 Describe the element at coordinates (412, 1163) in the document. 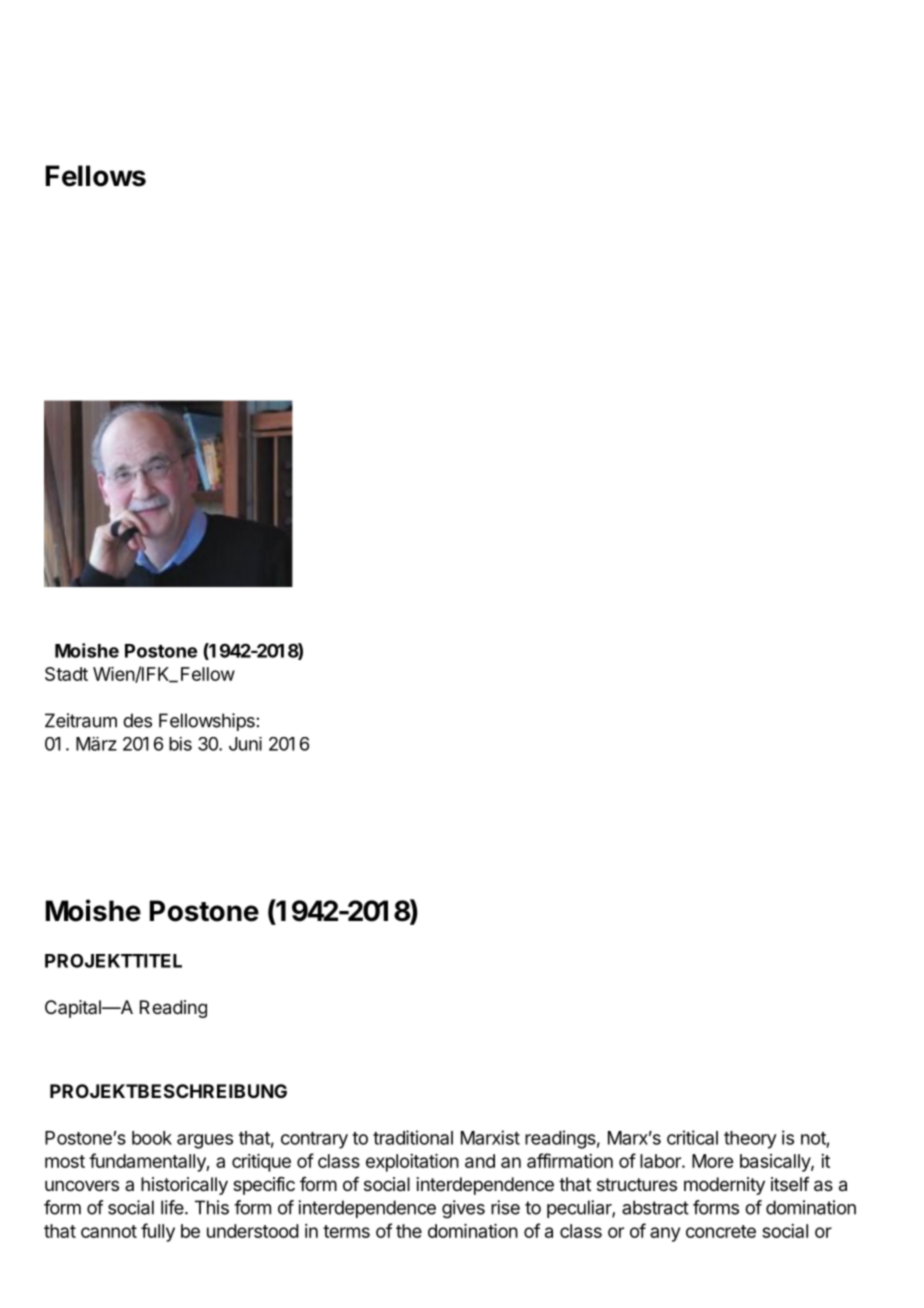

I see `exploitation` at that location.
